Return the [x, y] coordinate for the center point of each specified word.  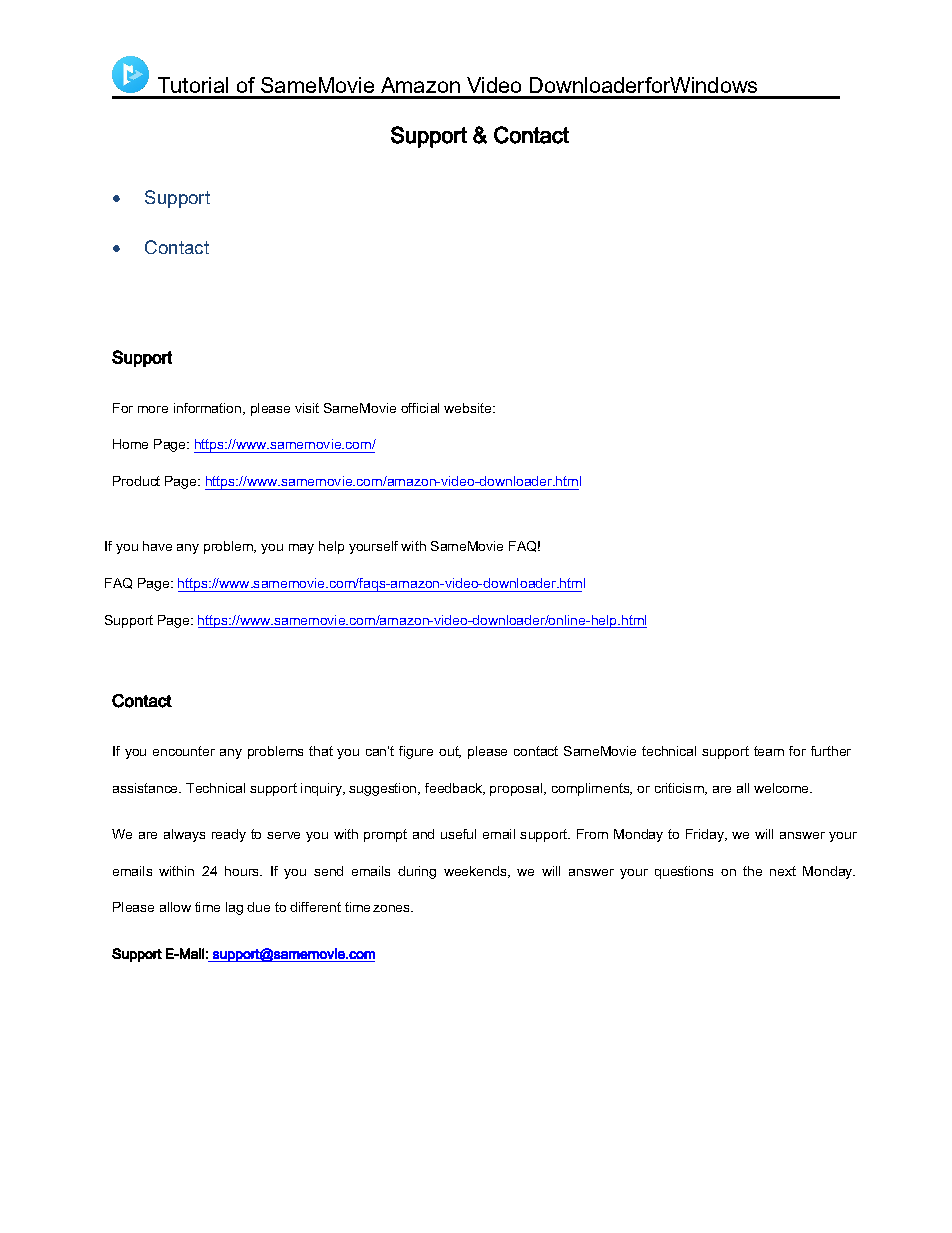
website [469, 408]
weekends [476, 872]
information [209, 409]
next [783, 871]
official [420, 408]
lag [234, 908]
